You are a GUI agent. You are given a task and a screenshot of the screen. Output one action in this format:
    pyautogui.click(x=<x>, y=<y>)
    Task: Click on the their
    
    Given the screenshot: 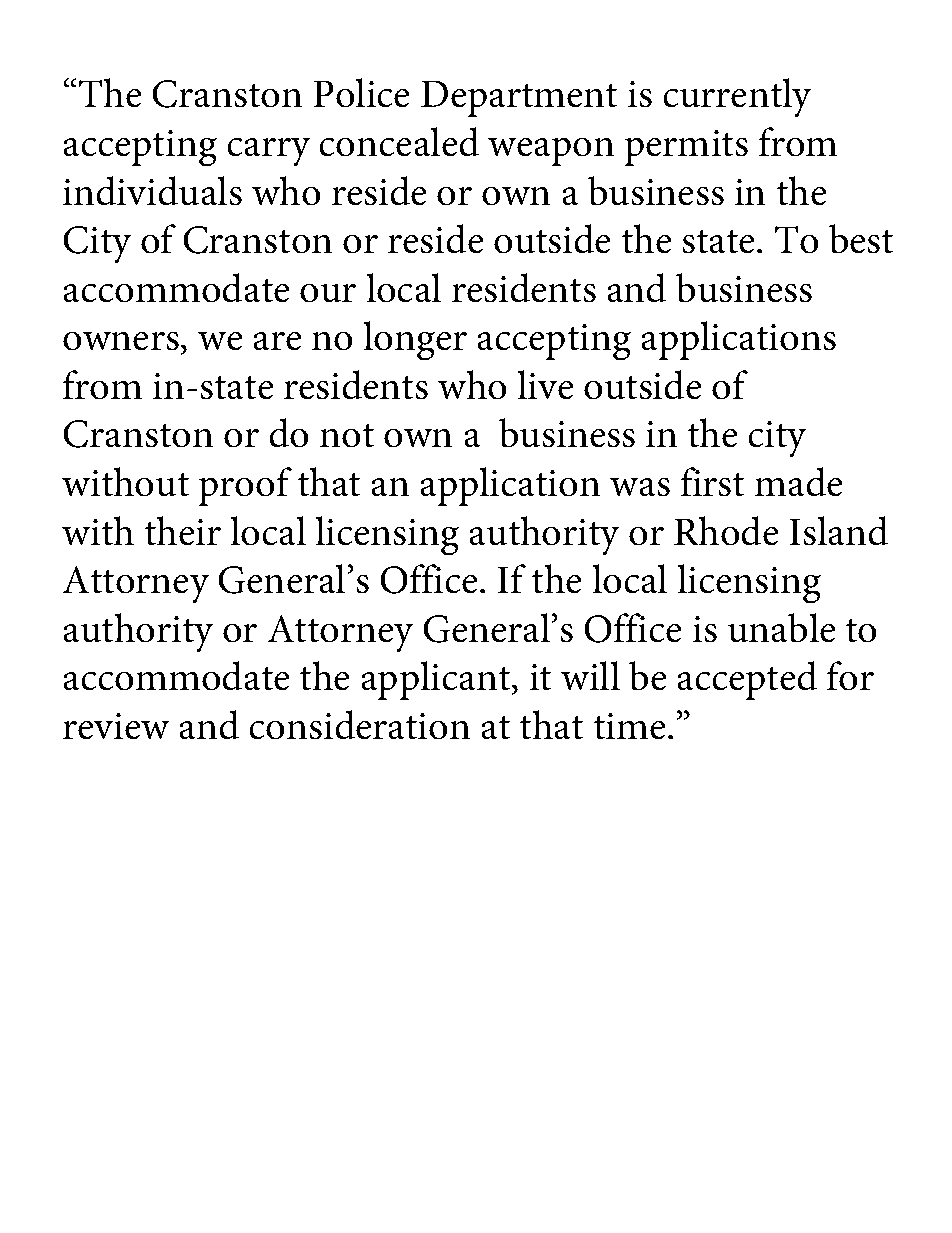 What is the action you would take?
    pyautogui.click(x=183, y=530)
